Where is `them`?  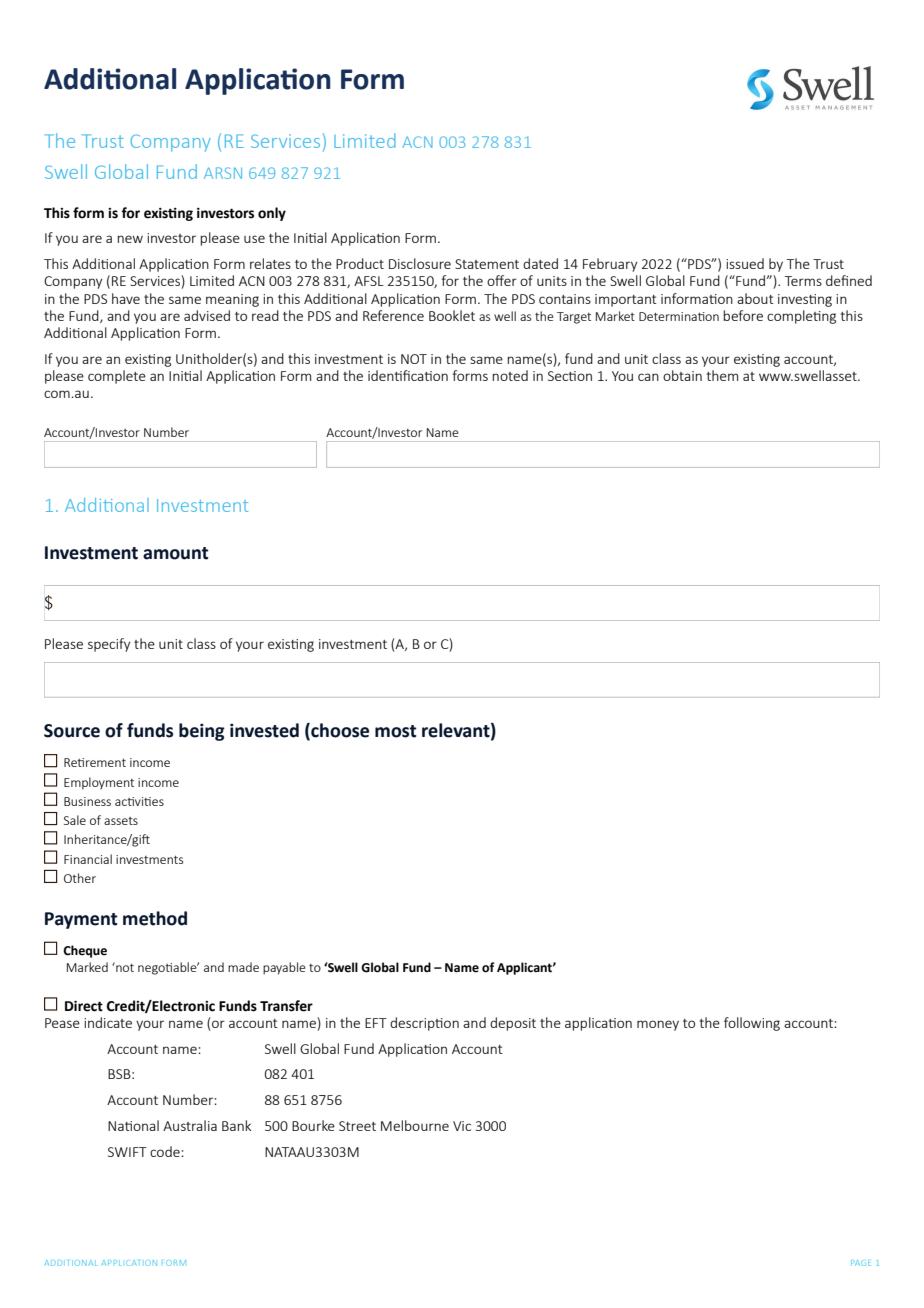
them is located at coordinates (722, 375).
